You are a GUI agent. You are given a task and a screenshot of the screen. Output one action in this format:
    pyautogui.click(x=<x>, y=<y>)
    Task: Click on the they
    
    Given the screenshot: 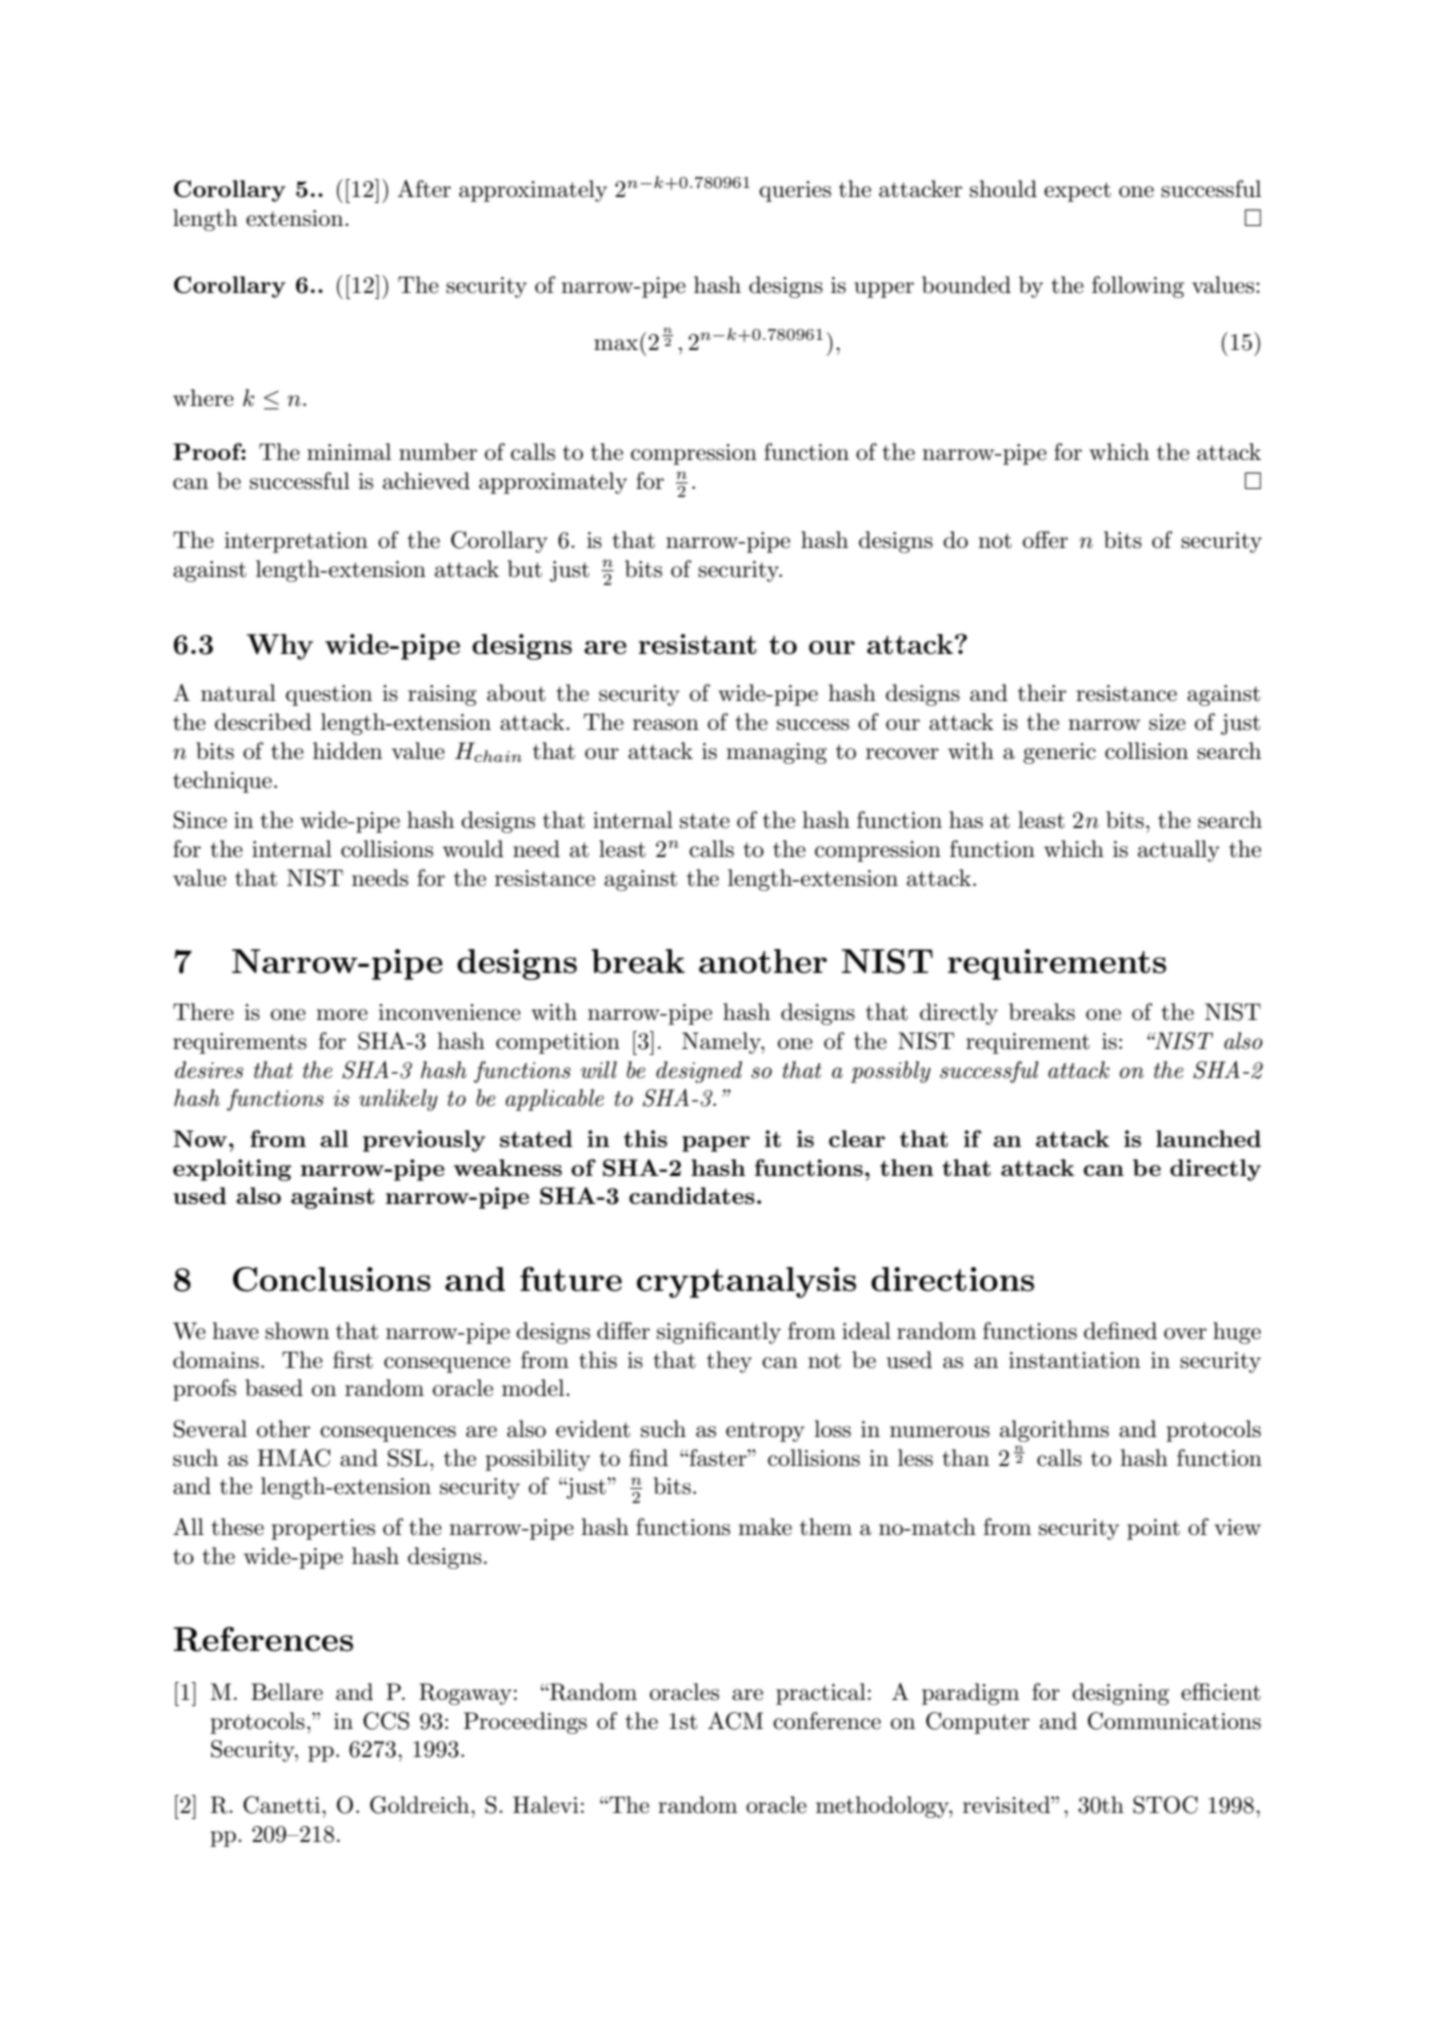 What is the action you would take?
    pyautogui.click(x=729, y=1362)
